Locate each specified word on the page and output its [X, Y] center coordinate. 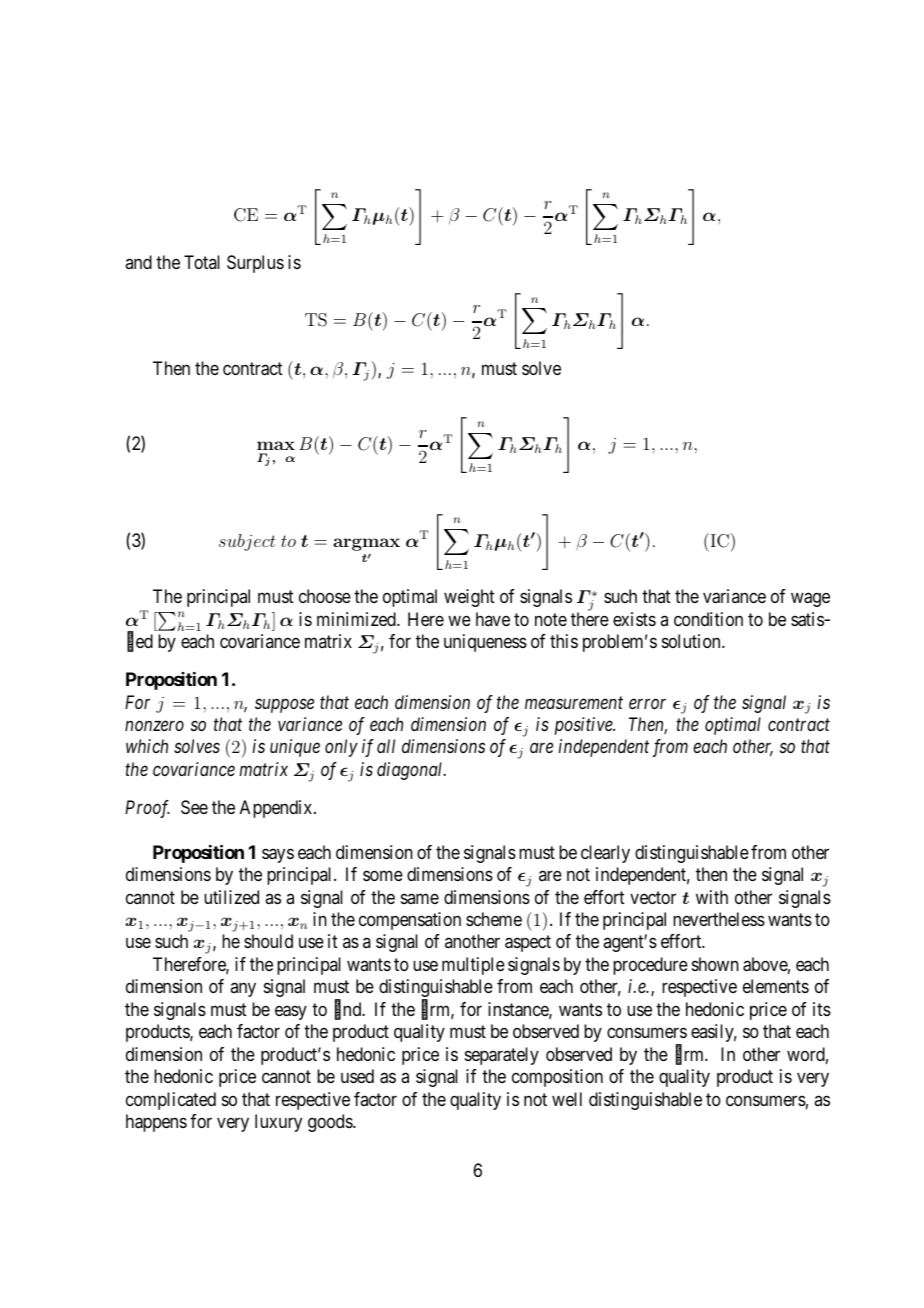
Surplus [255, 264]
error [647, 703]
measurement [574, 702]
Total [202, 262]
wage [810, 600]
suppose [284, 705]
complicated [171, 1101]
